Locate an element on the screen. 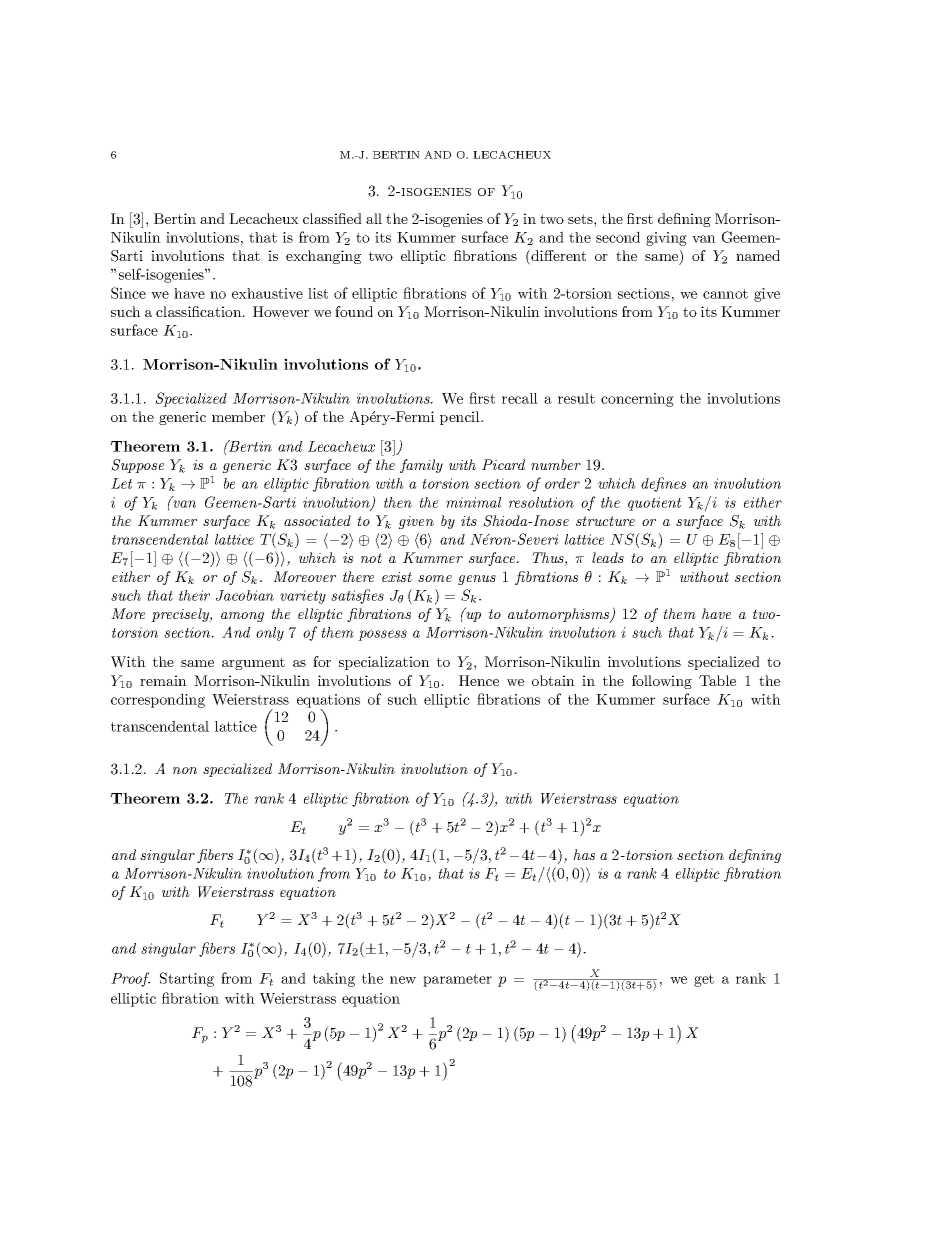 The width and height of the screenshot is (952, 1233). pencil is located at coordinates (461, 418).
